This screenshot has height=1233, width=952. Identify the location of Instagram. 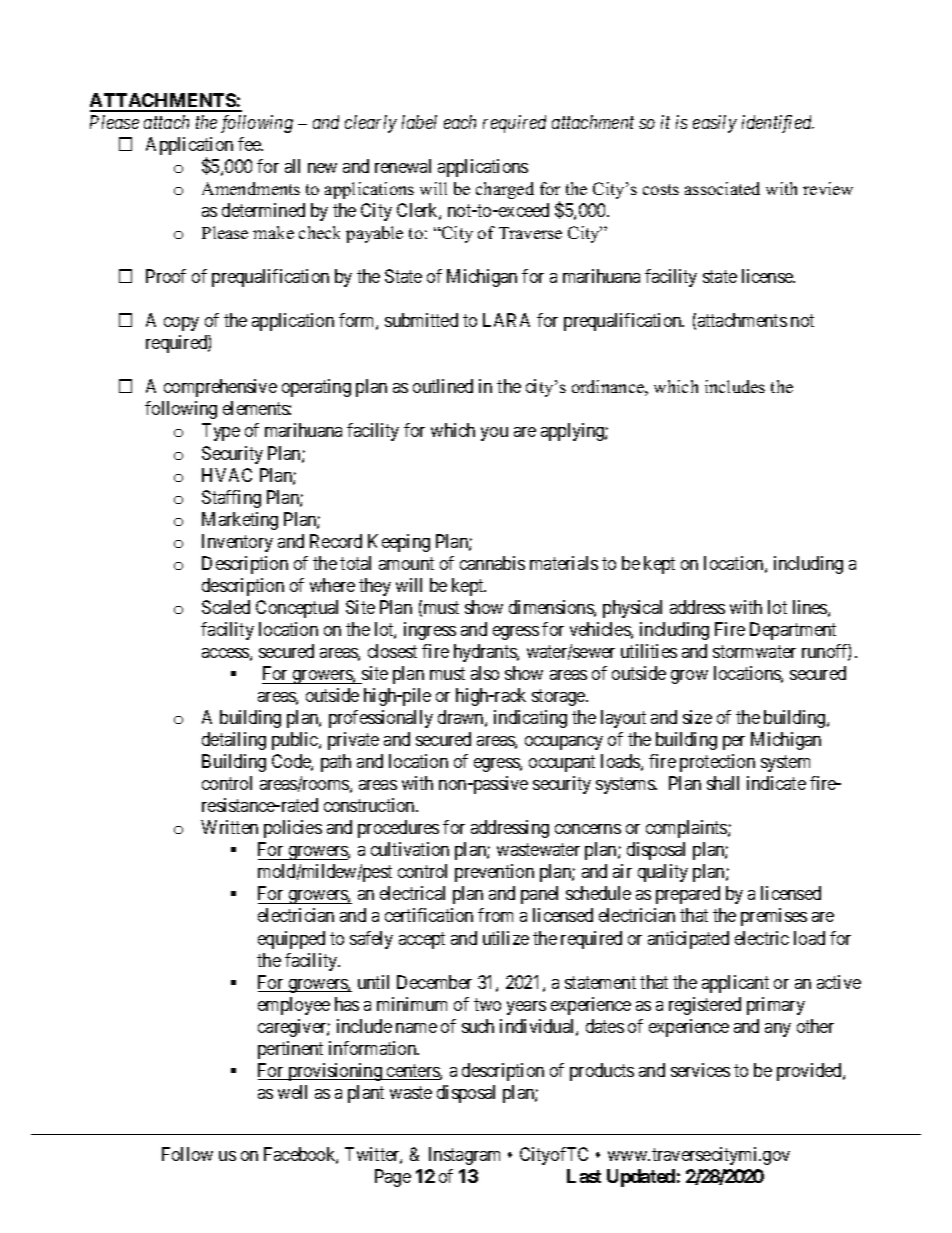
(464, 1156).
